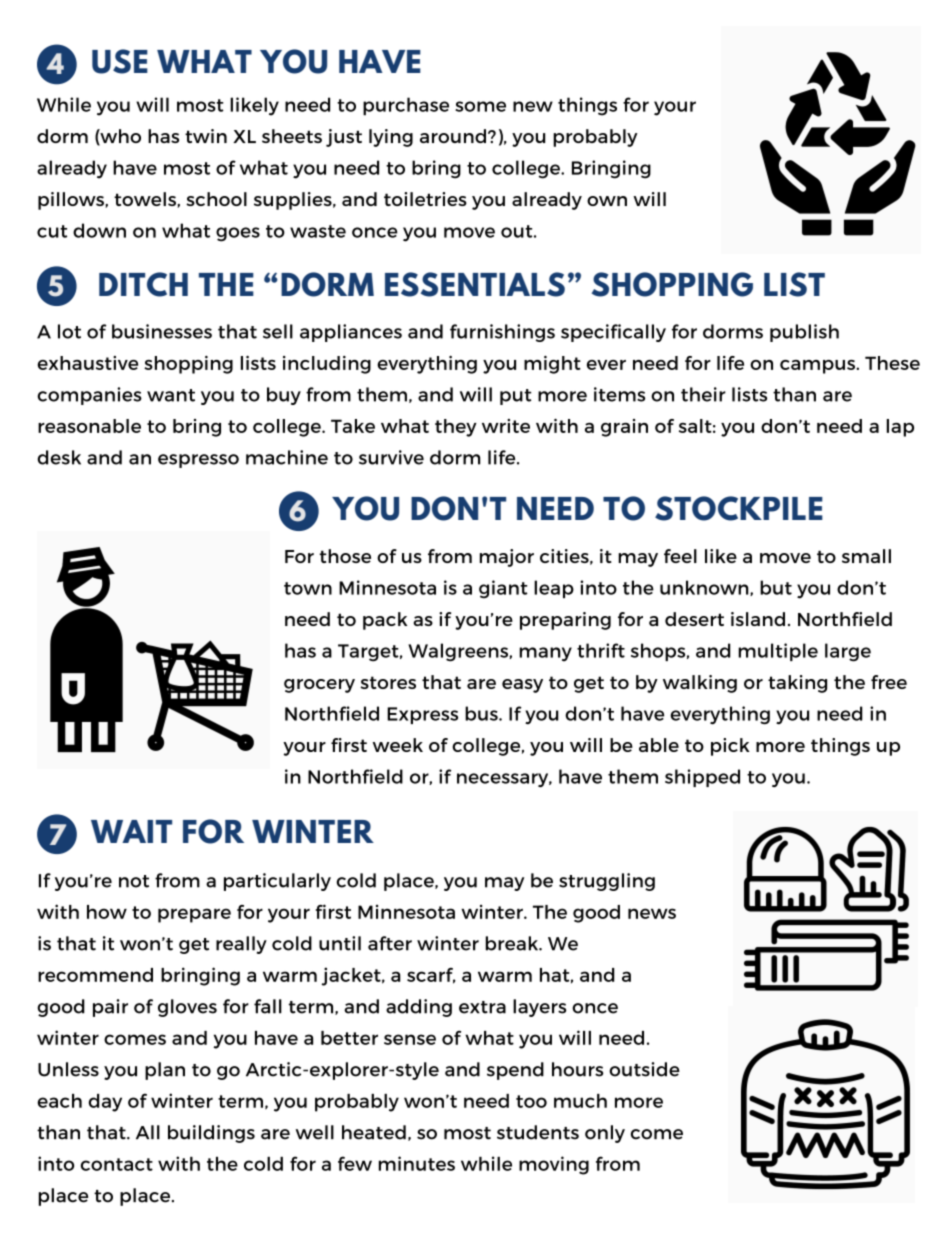 This screenshot has width=952, height=1233. I want to click on students, so click(538, 1132).
